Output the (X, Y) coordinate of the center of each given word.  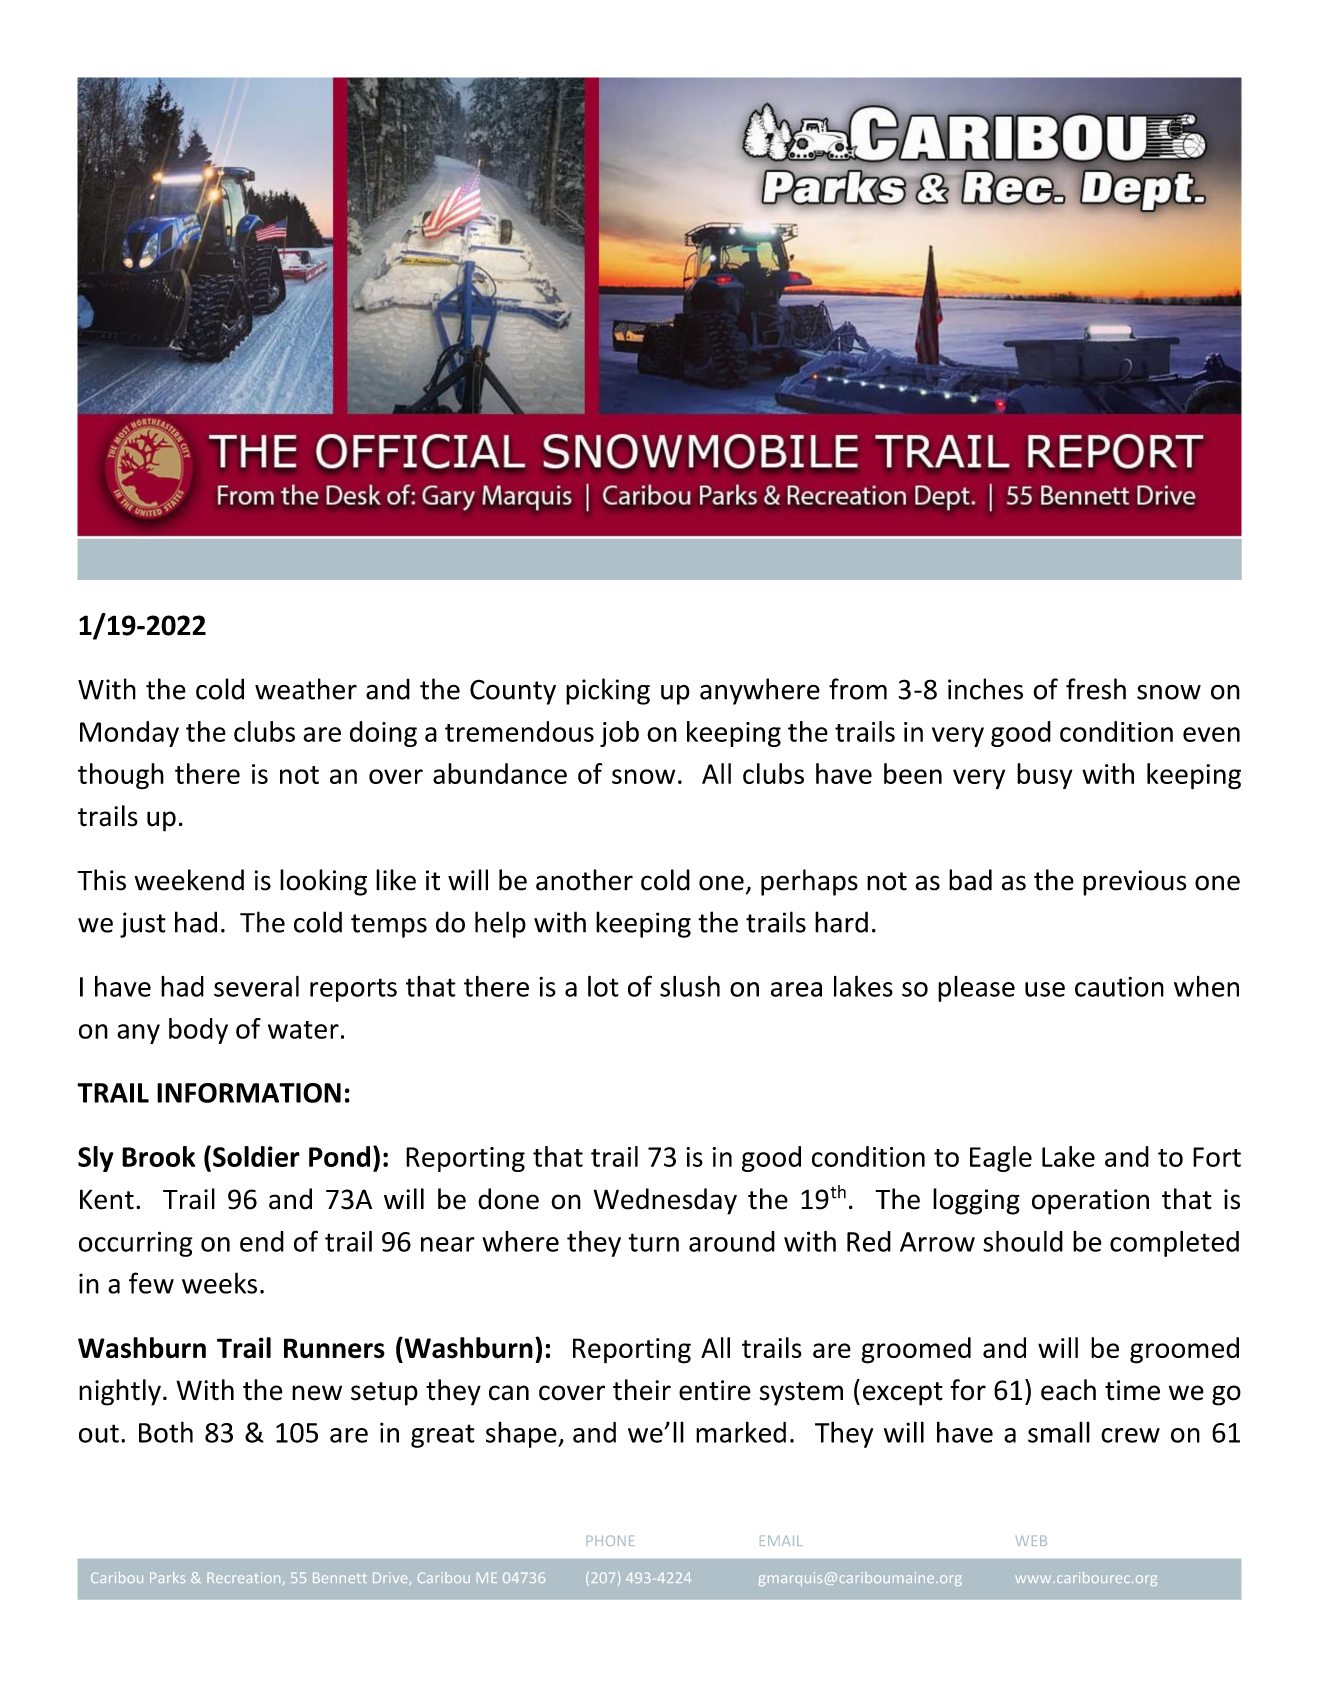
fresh (1096, 689)
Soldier (256, 1156)
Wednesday (665, 1201)
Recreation (243, 1577)
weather (306, 689)
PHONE (610, 1540)
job (619, 734)
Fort (1217, 1157)
